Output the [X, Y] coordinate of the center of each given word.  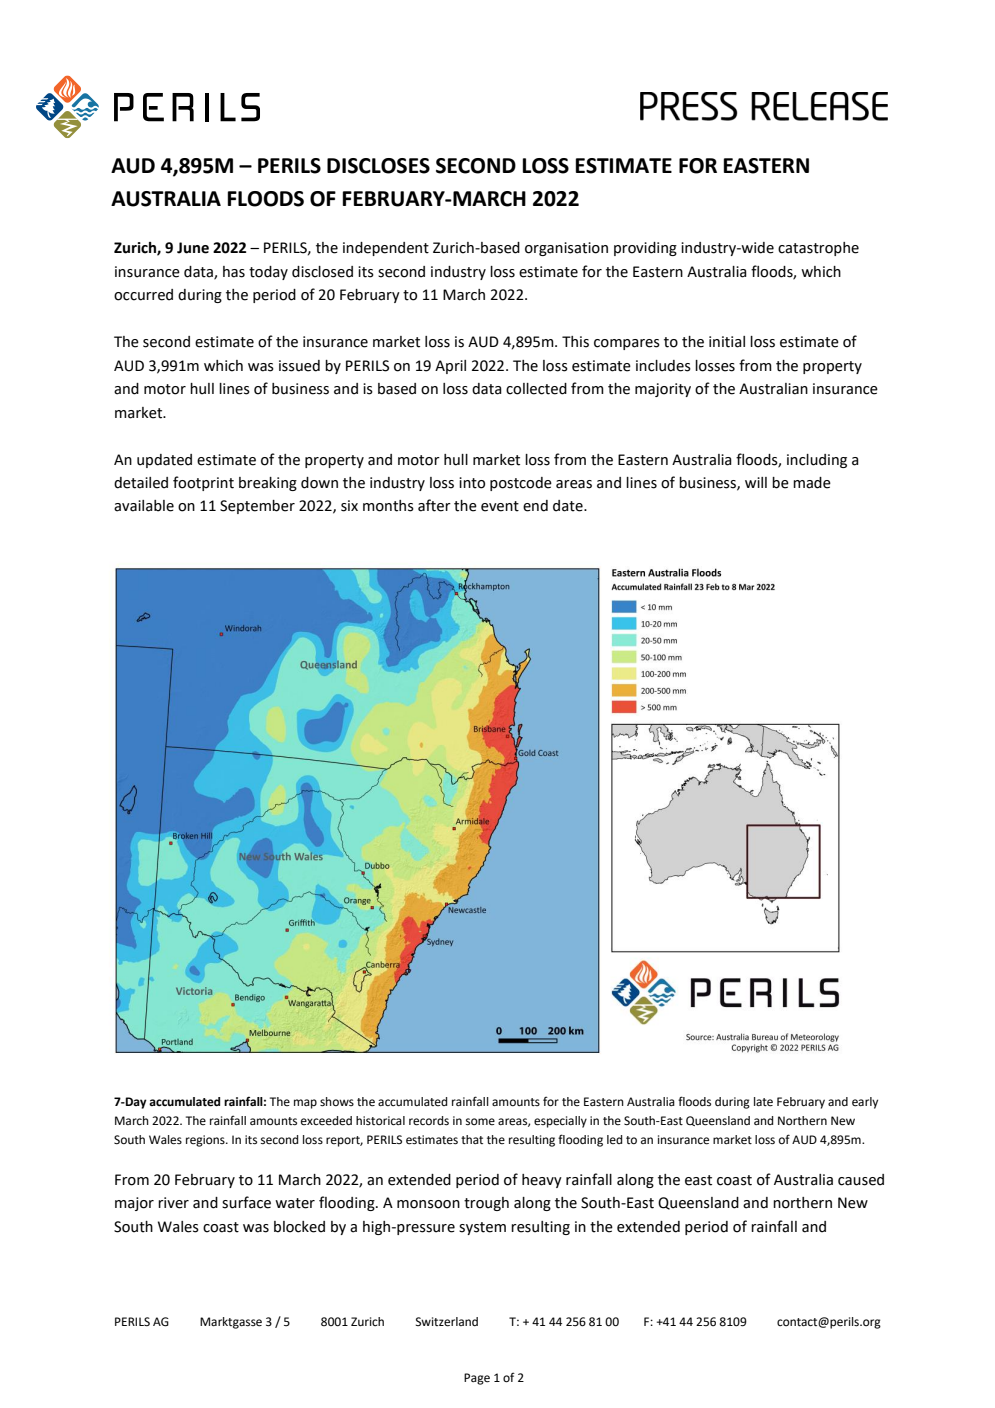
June [193, 248]
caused [861, 1180]
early [865, 1103]
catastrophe [818, 249]
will [756, 482]
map [305, 1104]
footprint [203, 483]
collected [536, 389]
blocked [299, 1227]
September [257, 507]
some [480, 1121]
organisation [566, 249]
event [500, 506]
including [817, 461]
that [472, 1139]
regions [206, 1141]
